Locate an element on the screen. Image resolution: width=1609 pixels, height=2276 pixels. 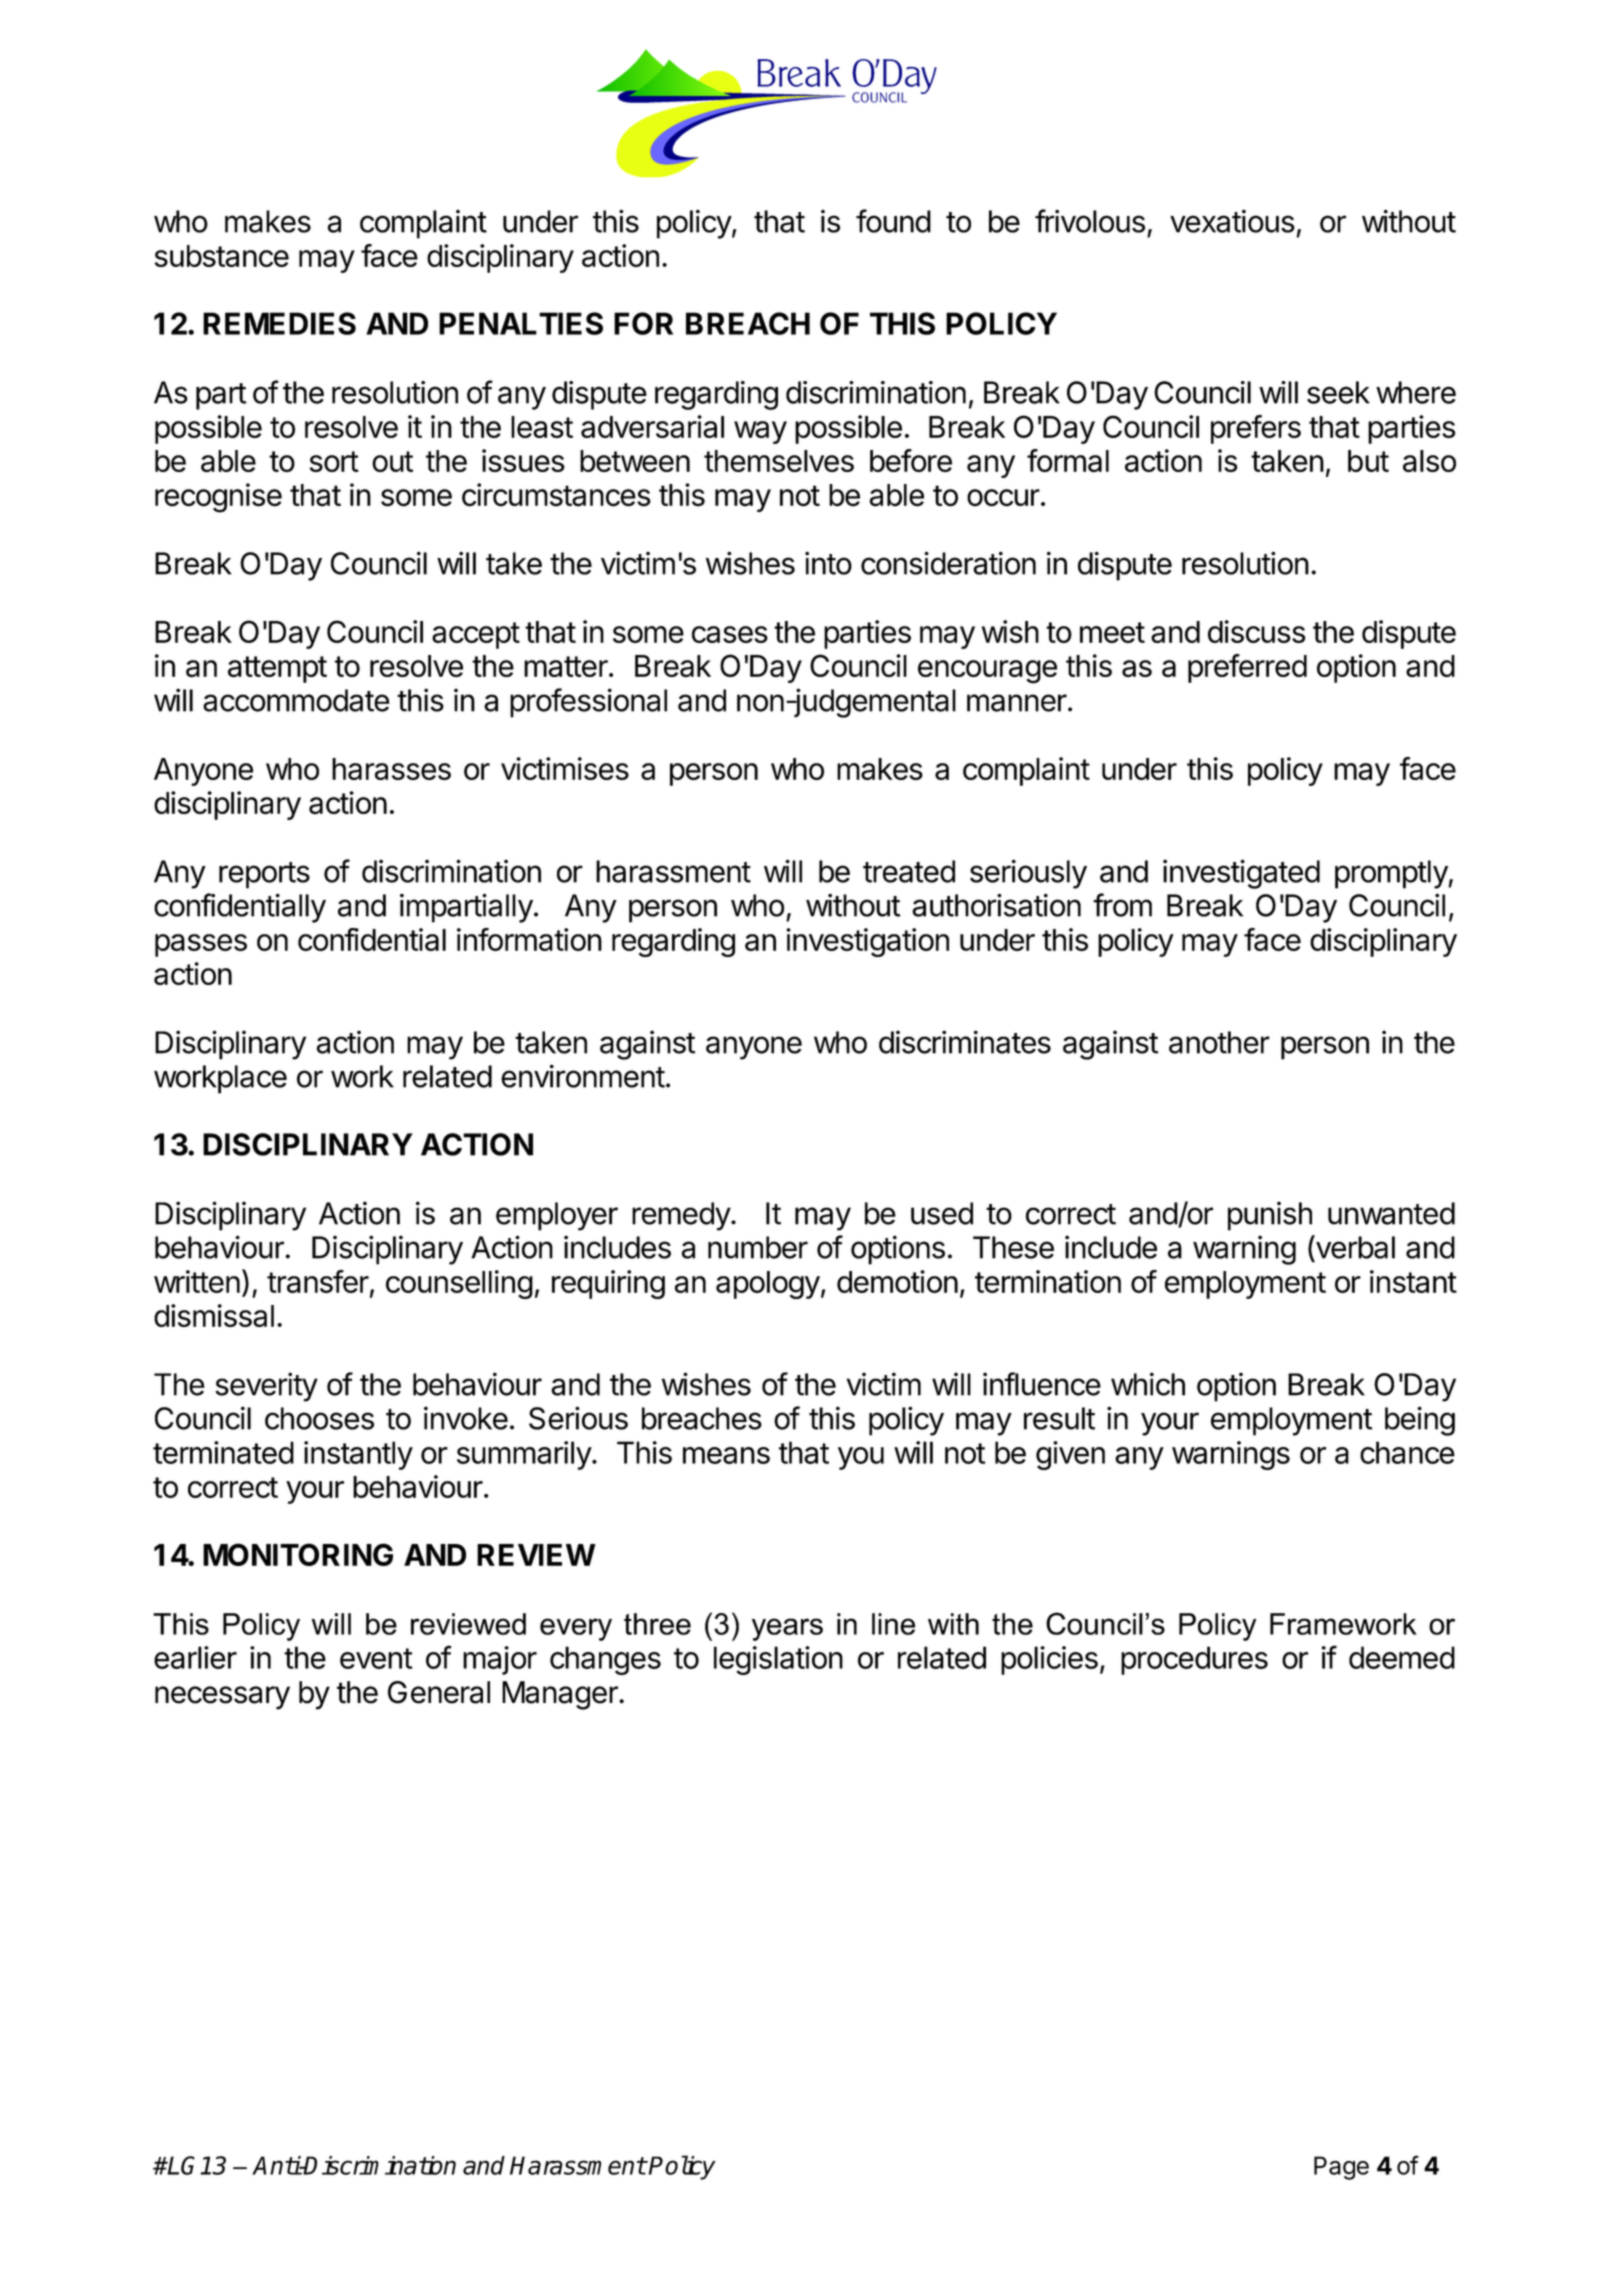
found is located at coordinates (893, 221).
